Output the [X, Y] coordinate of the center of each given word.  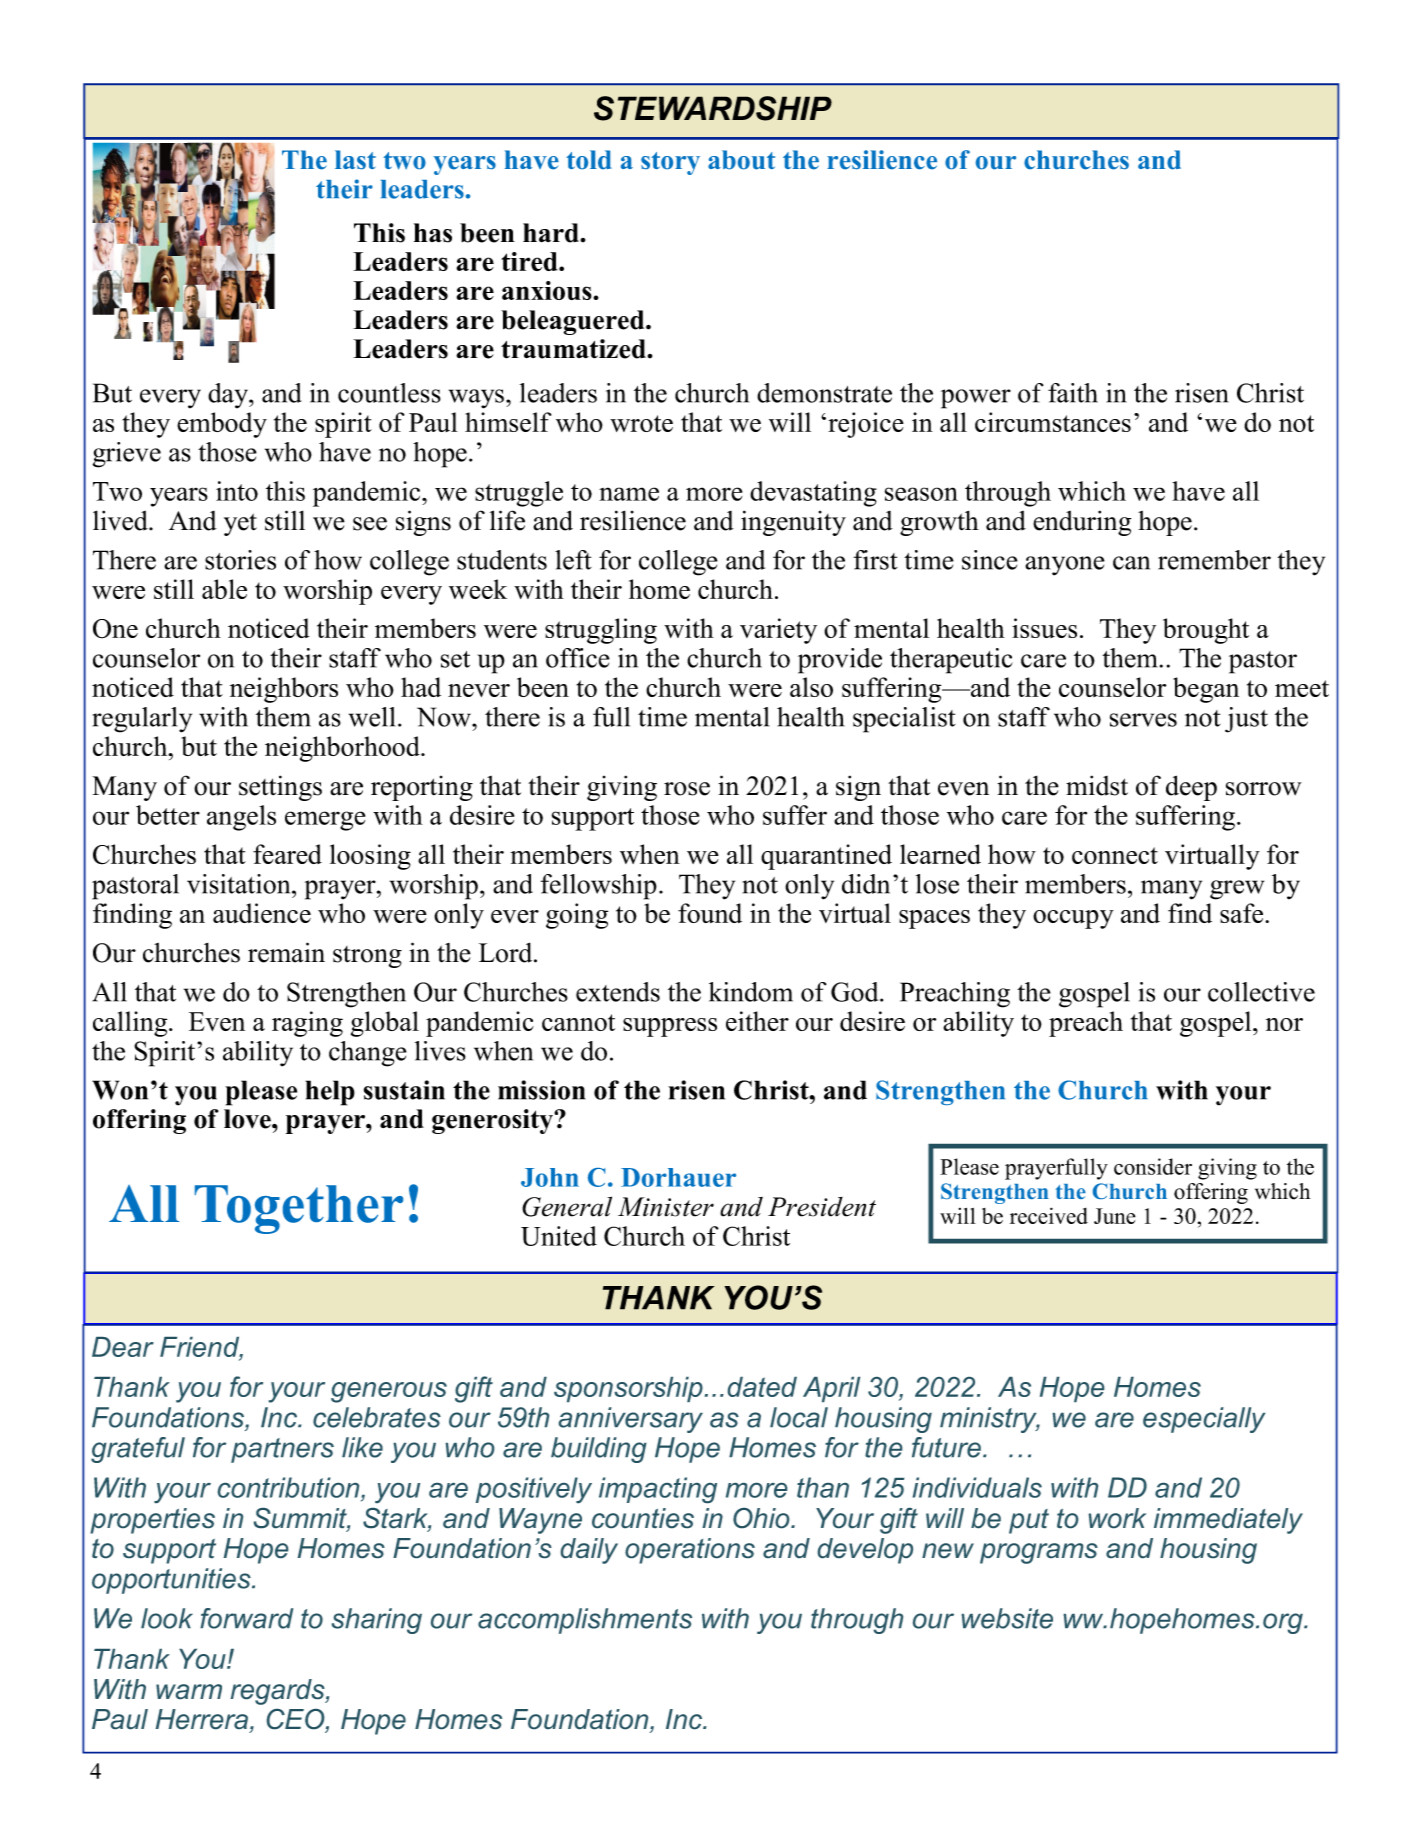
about [741, 160]
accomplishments [585, 1621]
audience [262, 913]
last [355, 160]
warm [189, 1691]
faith [1073, 393]
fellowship [599, 887]
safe [1243, 913]
